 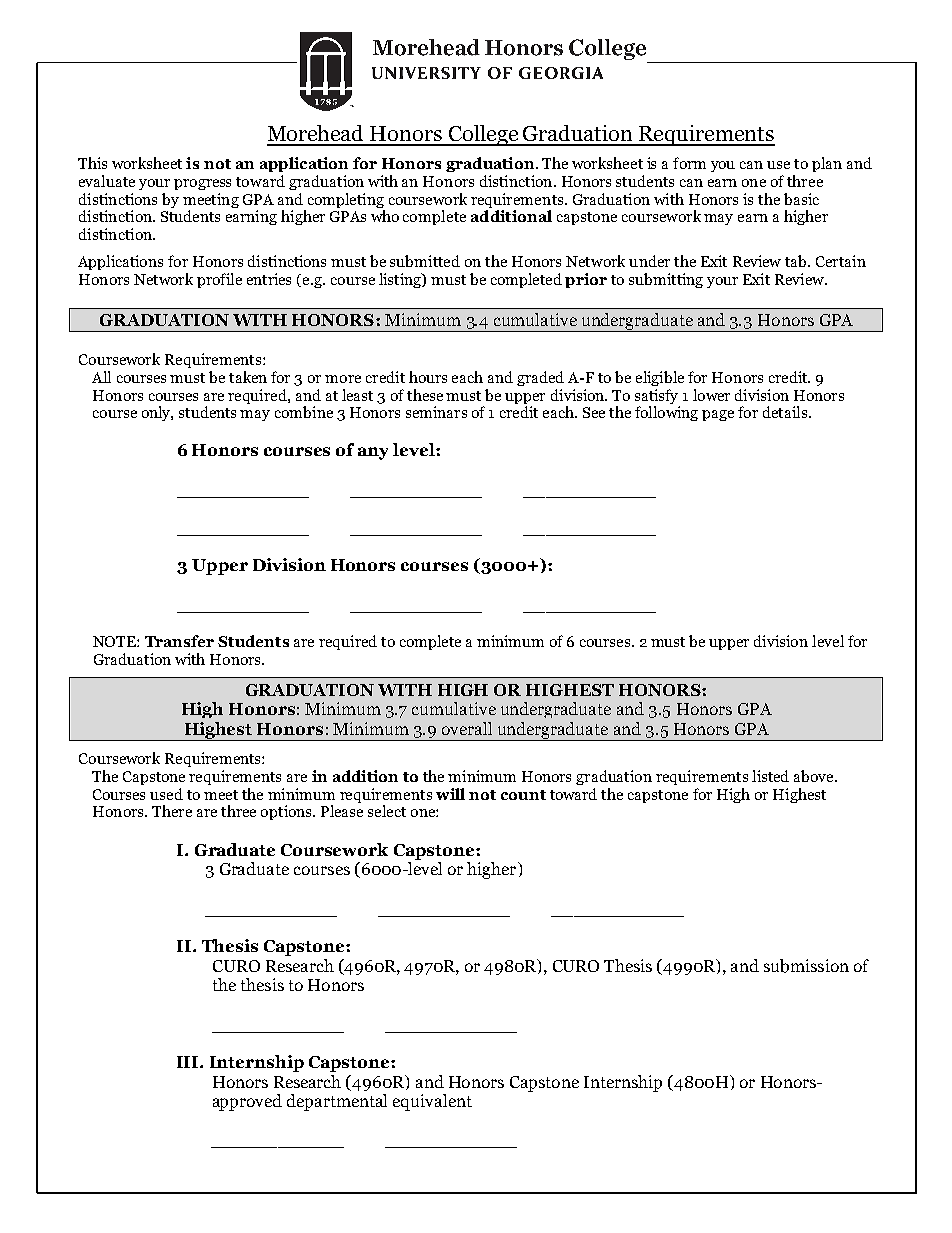 What do you see at coordinates (689, 163) in the image?
I see `form` at bounding box center [689, 163].
